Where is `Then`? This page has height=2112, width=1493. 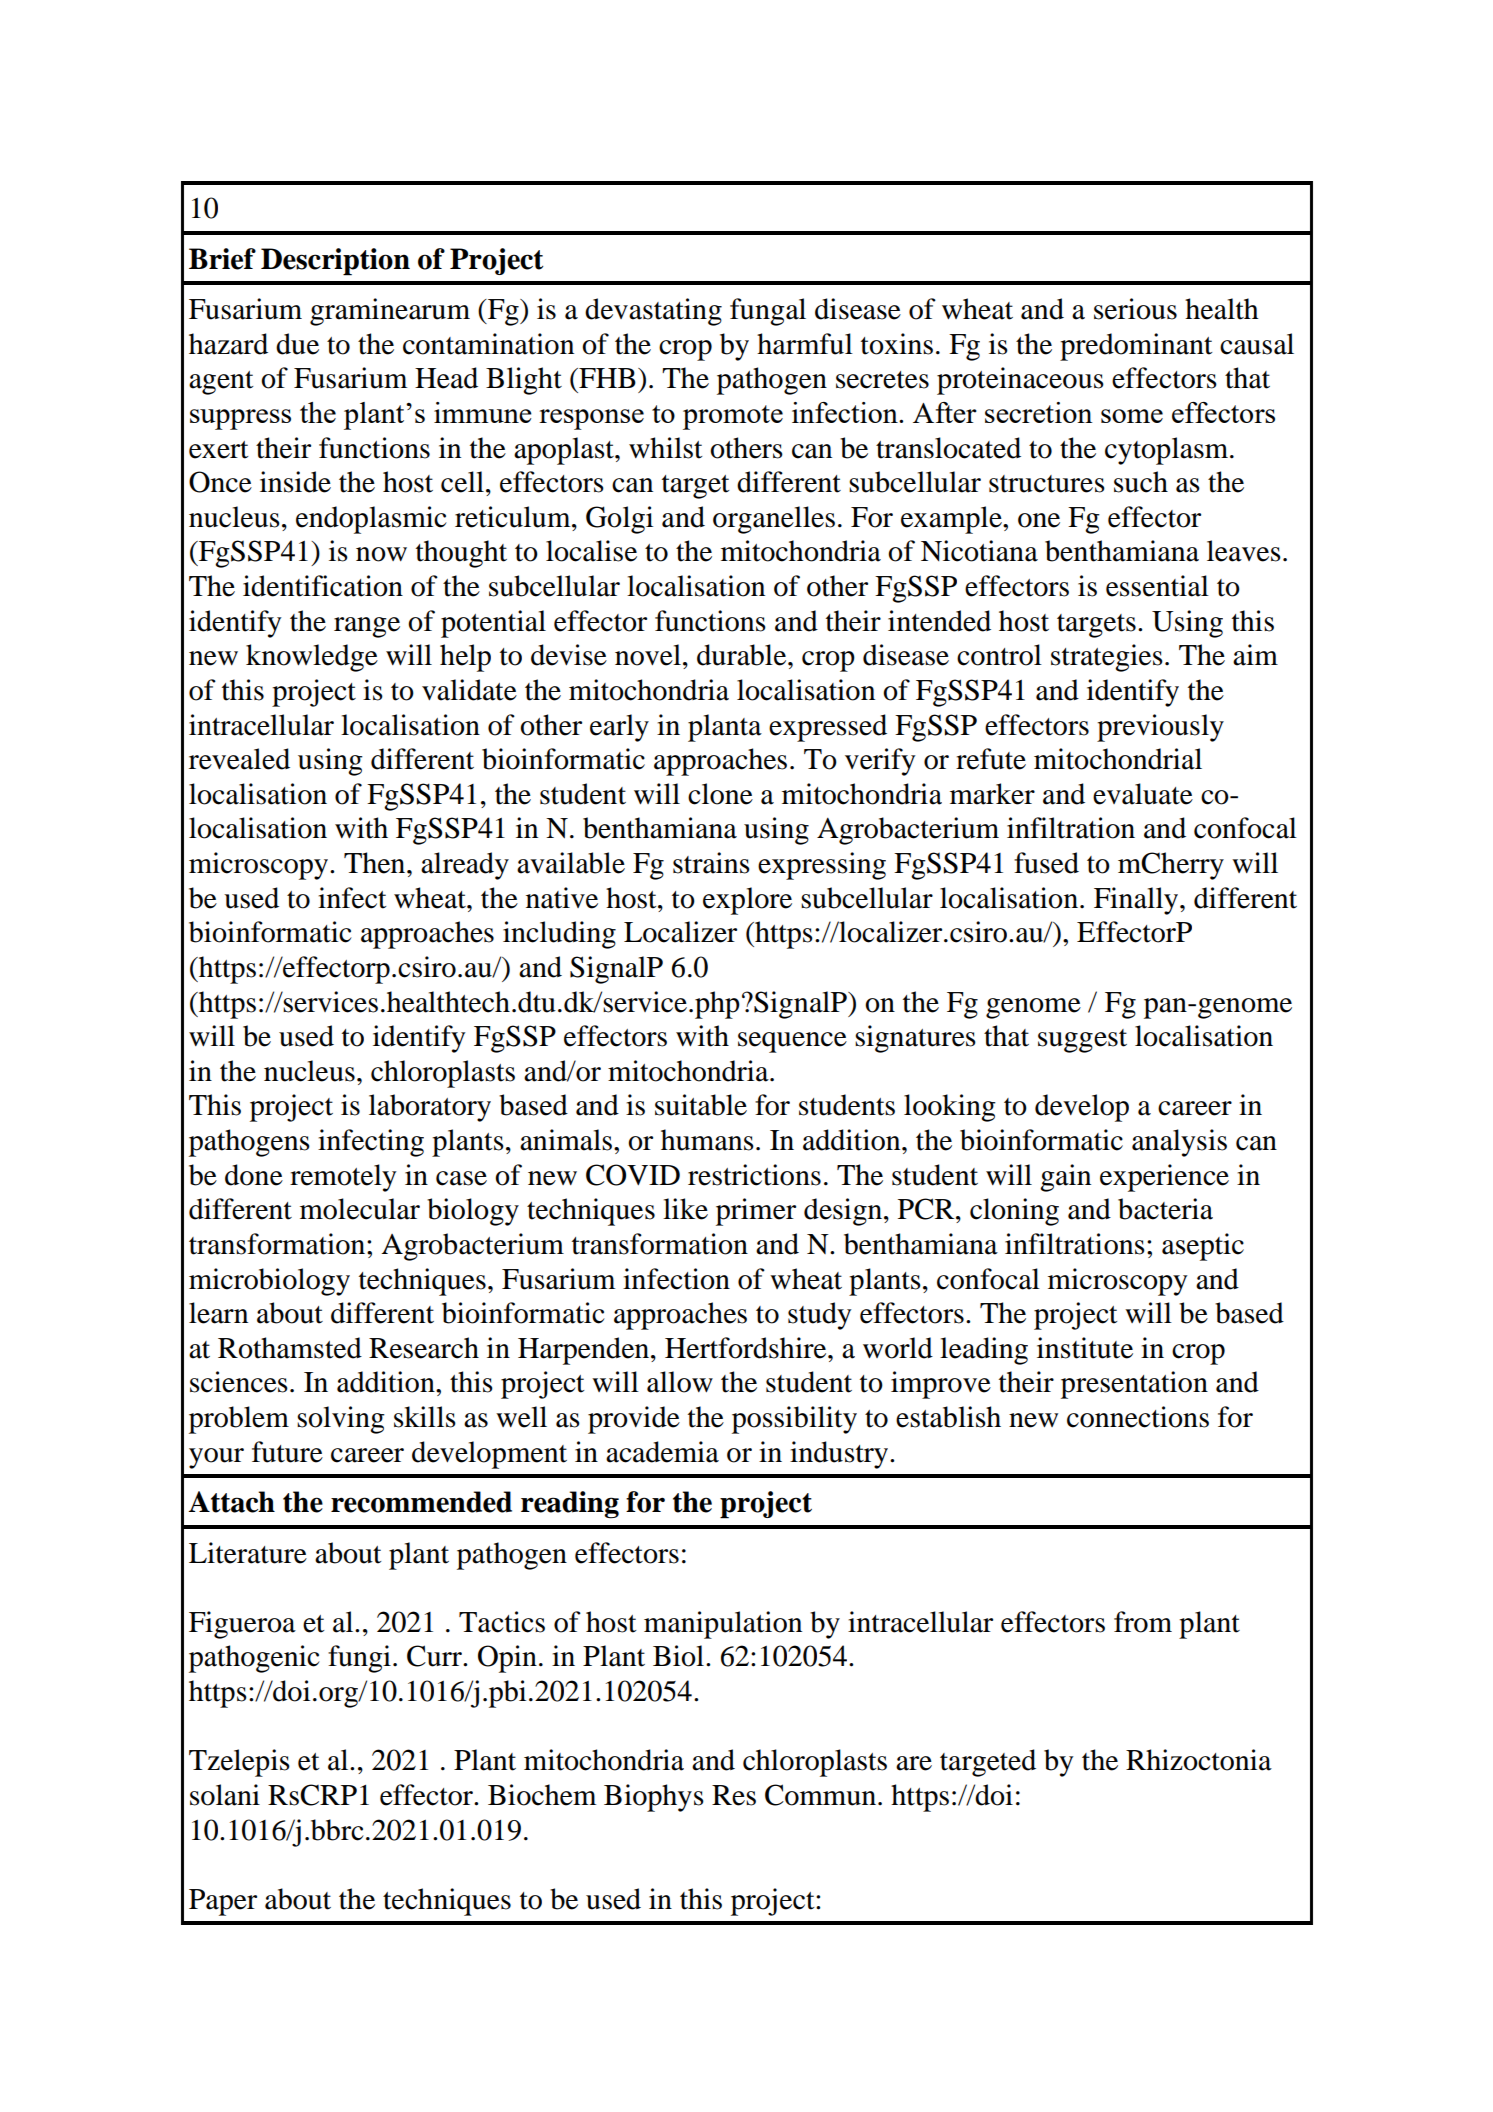
Then is located at coordinates (376, 863).
